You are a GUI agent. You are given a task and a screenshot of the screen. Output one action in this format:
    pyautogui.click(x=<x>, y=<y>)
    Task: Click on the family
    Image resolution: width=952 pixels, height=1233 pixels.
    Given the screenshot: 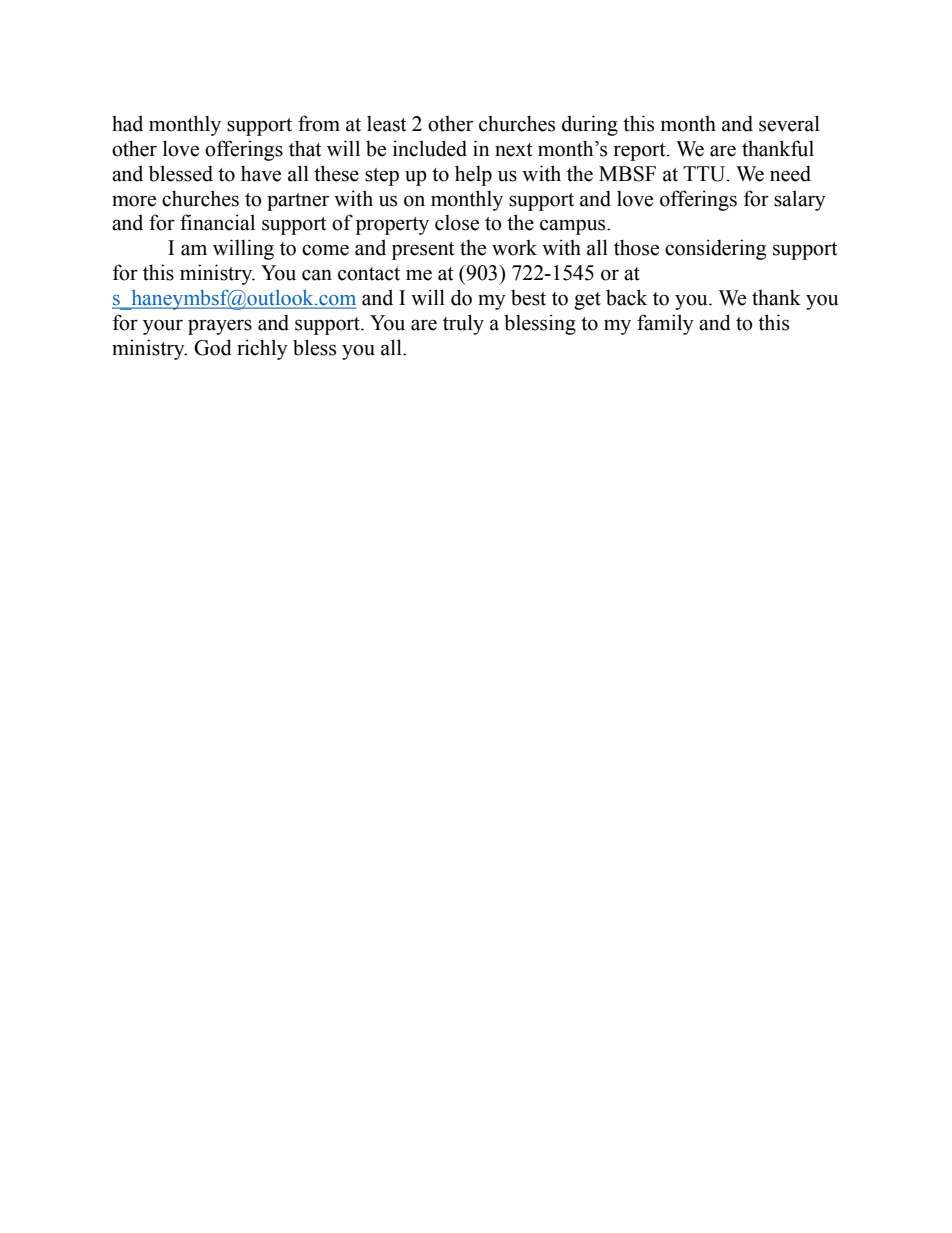 What is the action you would take?
    pyautogui.click(x=665, y=324)
